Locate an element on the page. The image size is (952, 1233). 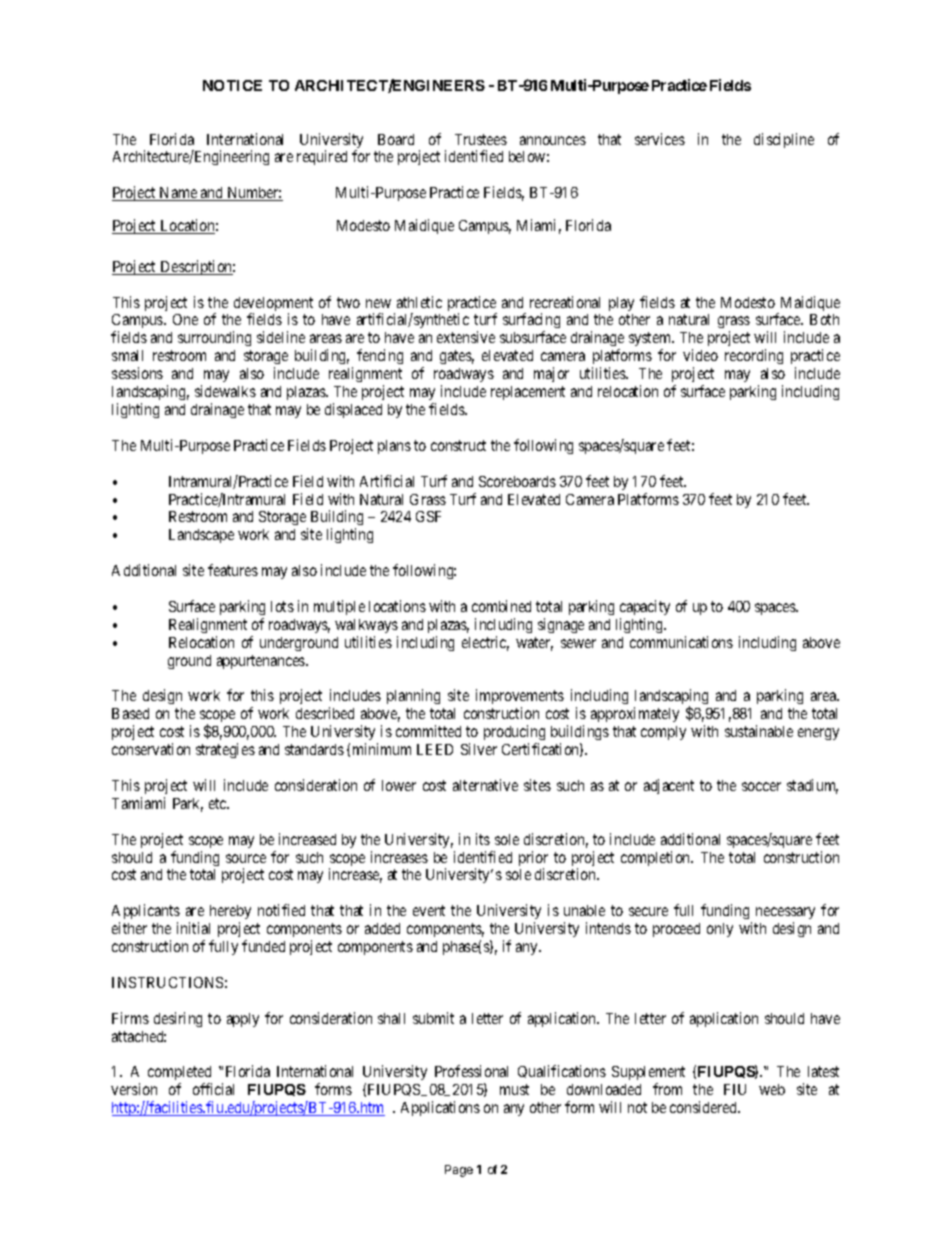
considered is located at coordinates (705, 1107).
